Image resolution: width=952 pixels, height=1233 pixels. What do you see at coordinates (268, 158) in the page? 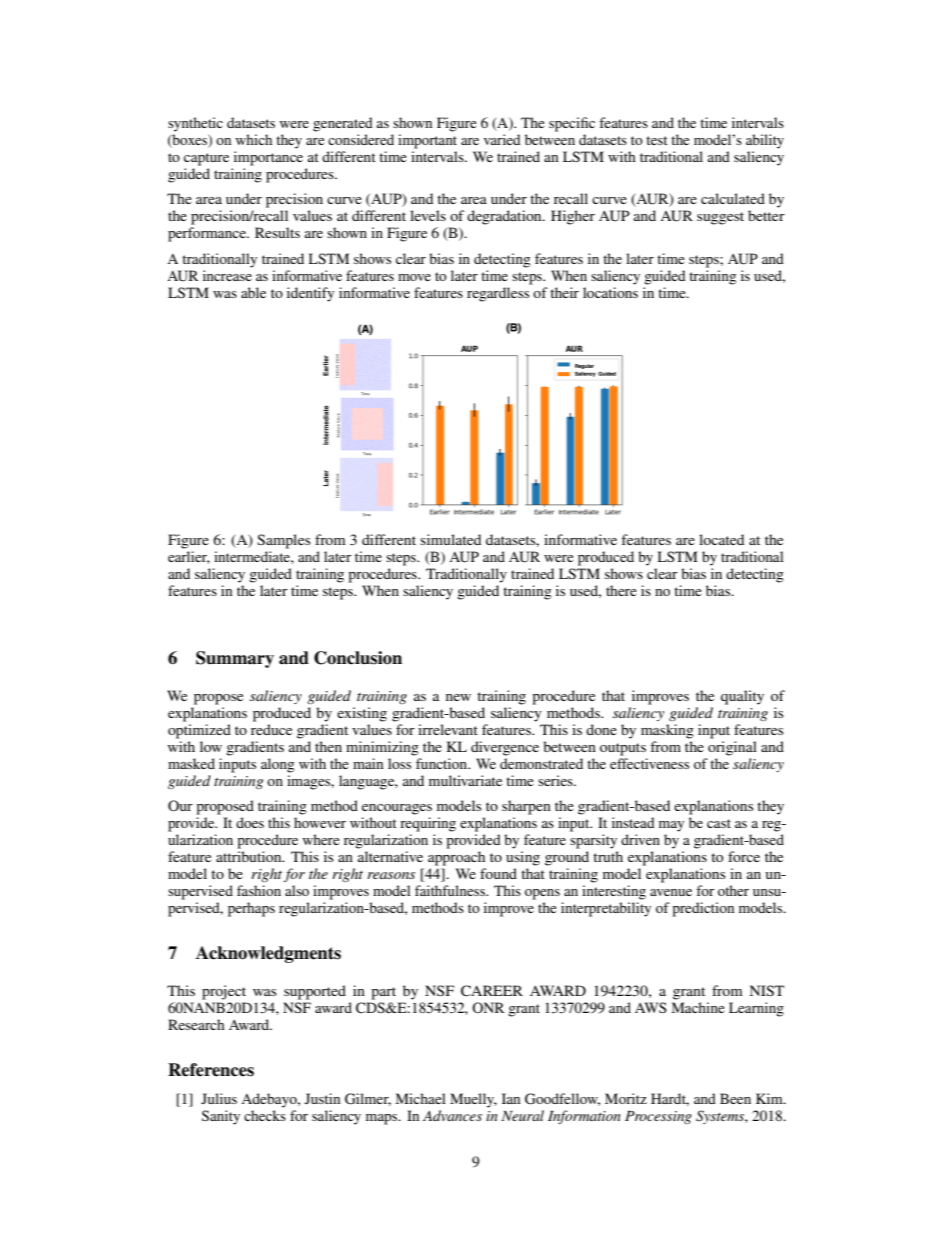
I see `importance` at bounding box center [268, 158].
